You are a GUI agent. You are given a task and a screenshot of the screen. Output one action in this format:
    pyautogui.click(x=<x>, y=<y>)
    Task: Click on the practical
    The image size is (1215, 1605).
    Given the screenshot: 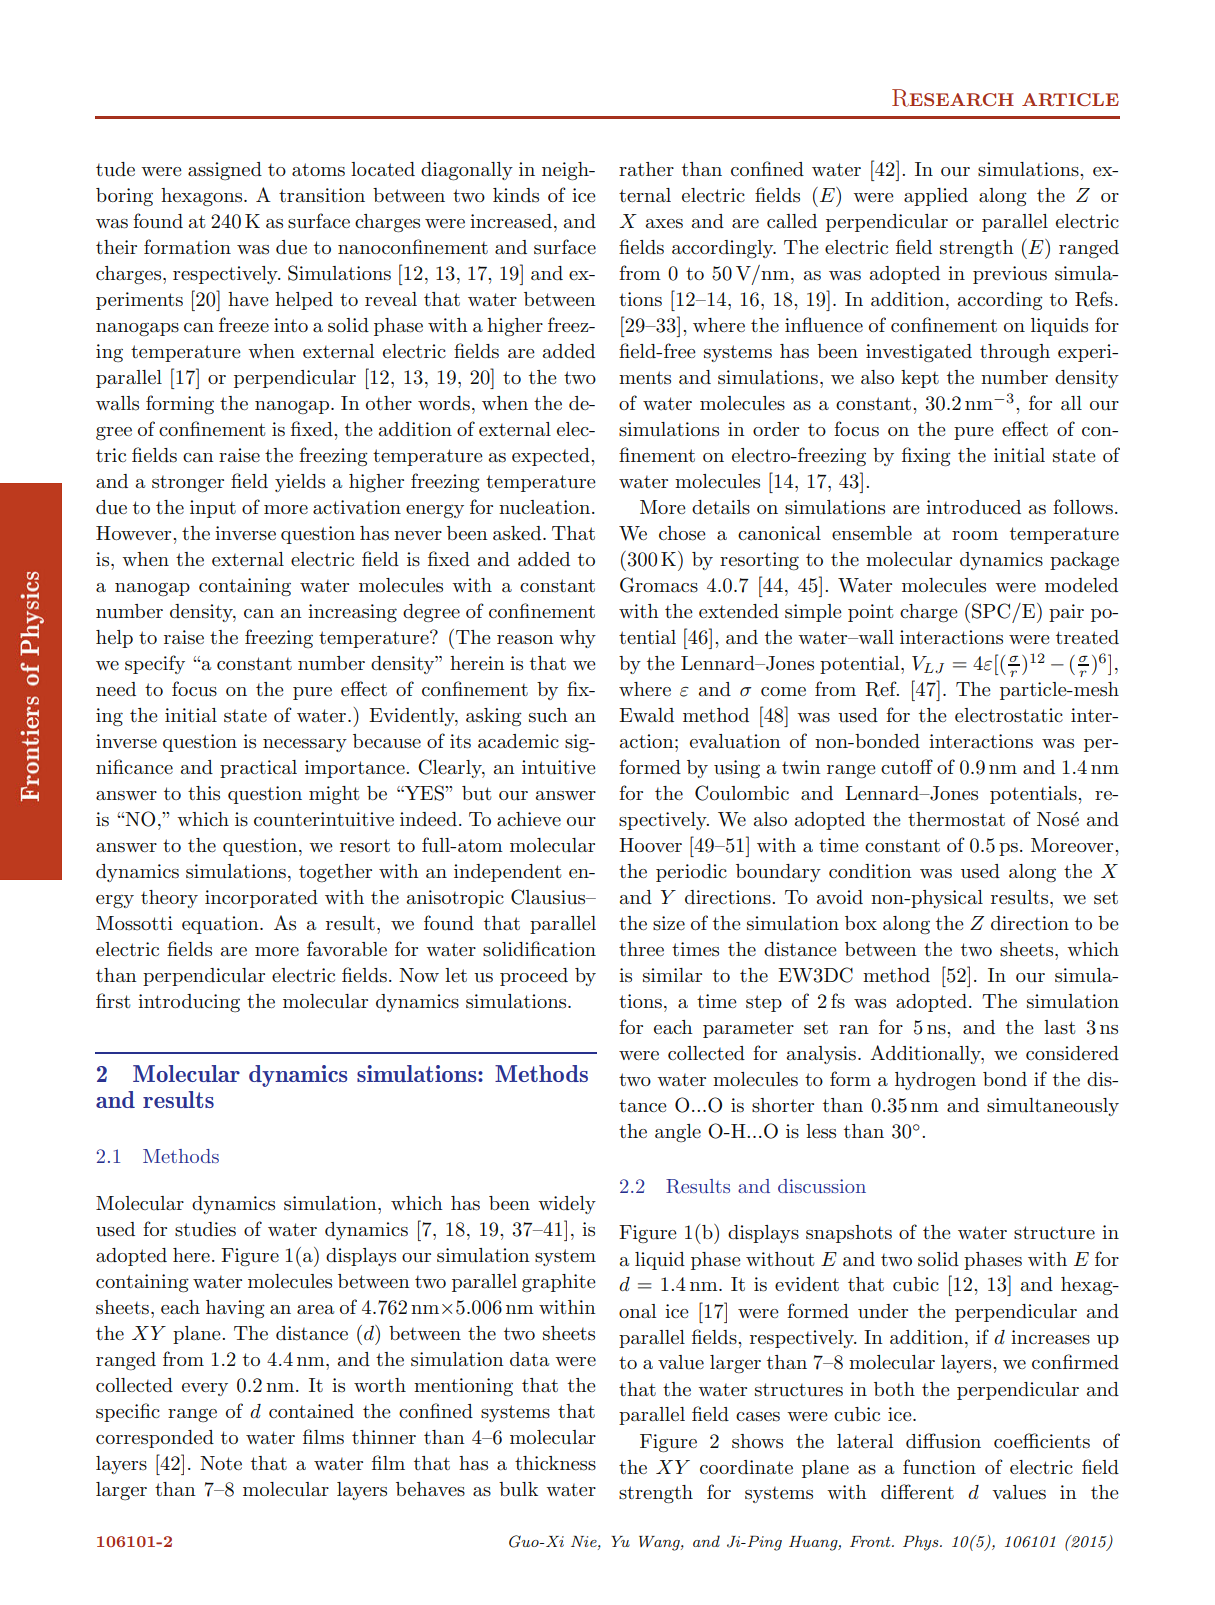 What is the action you would take?
    pyautogui.click(x=258, y=769)
